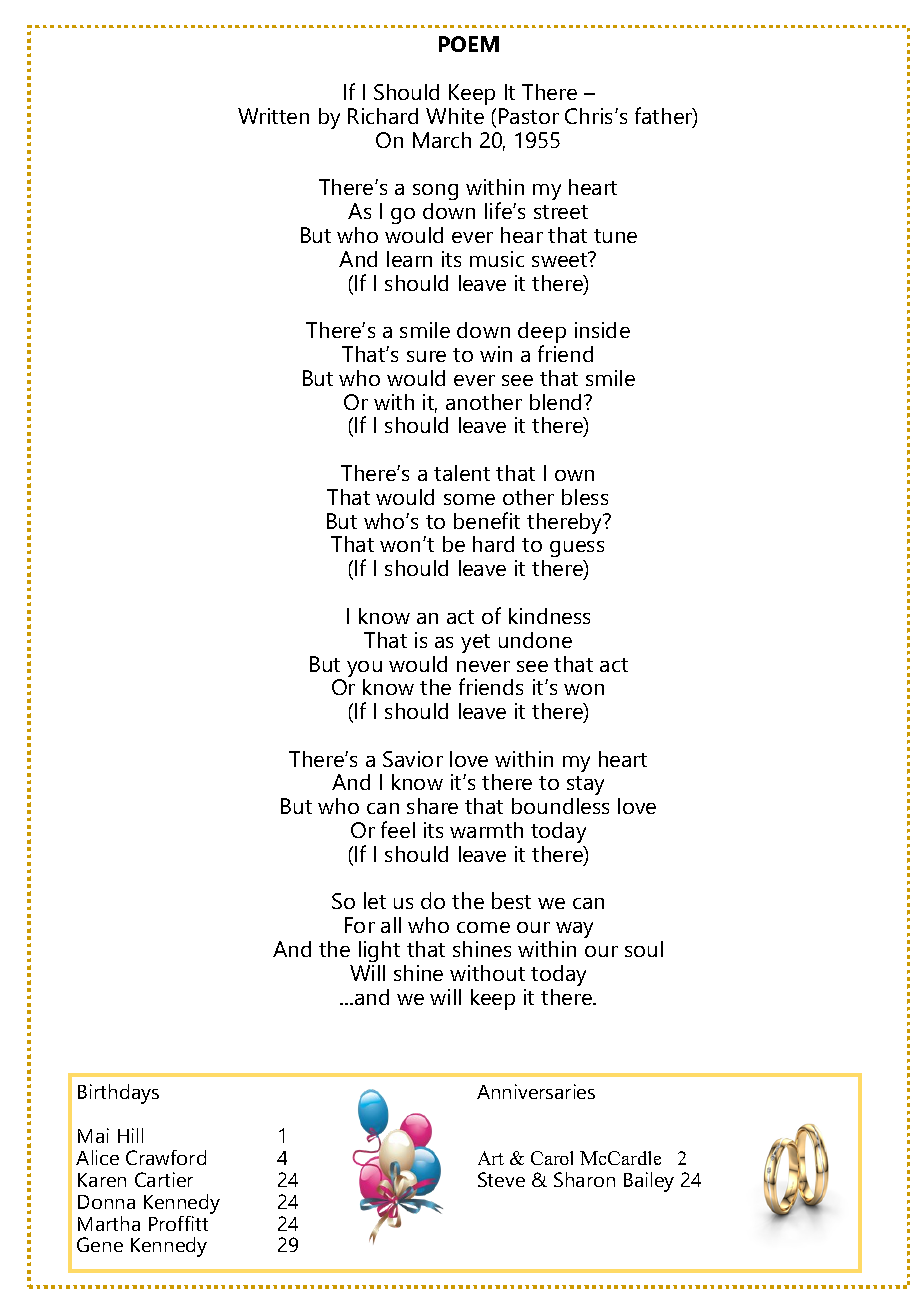  I want to click on Sharon, so click(584, 1179).
